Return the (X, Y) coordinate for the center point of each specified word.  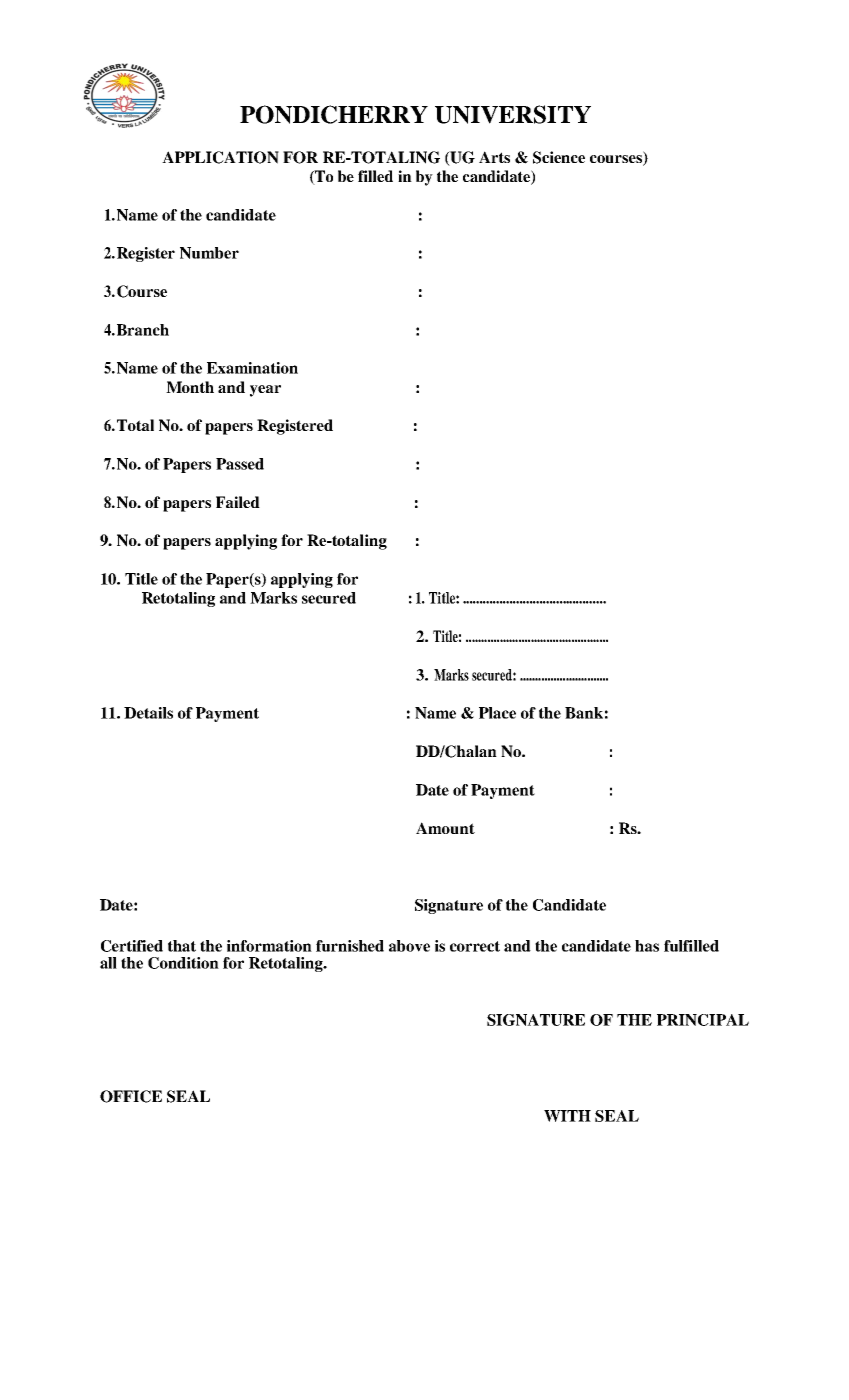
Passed (240, 464)
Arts (494, 157)
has (647, 946)
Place (497, 713)
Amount (445, 828)
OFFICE (131, 1096)
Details (148, 713)
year (265, 391)
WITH (567, 1116)
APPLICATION (220, 157)
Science (559, 157)
